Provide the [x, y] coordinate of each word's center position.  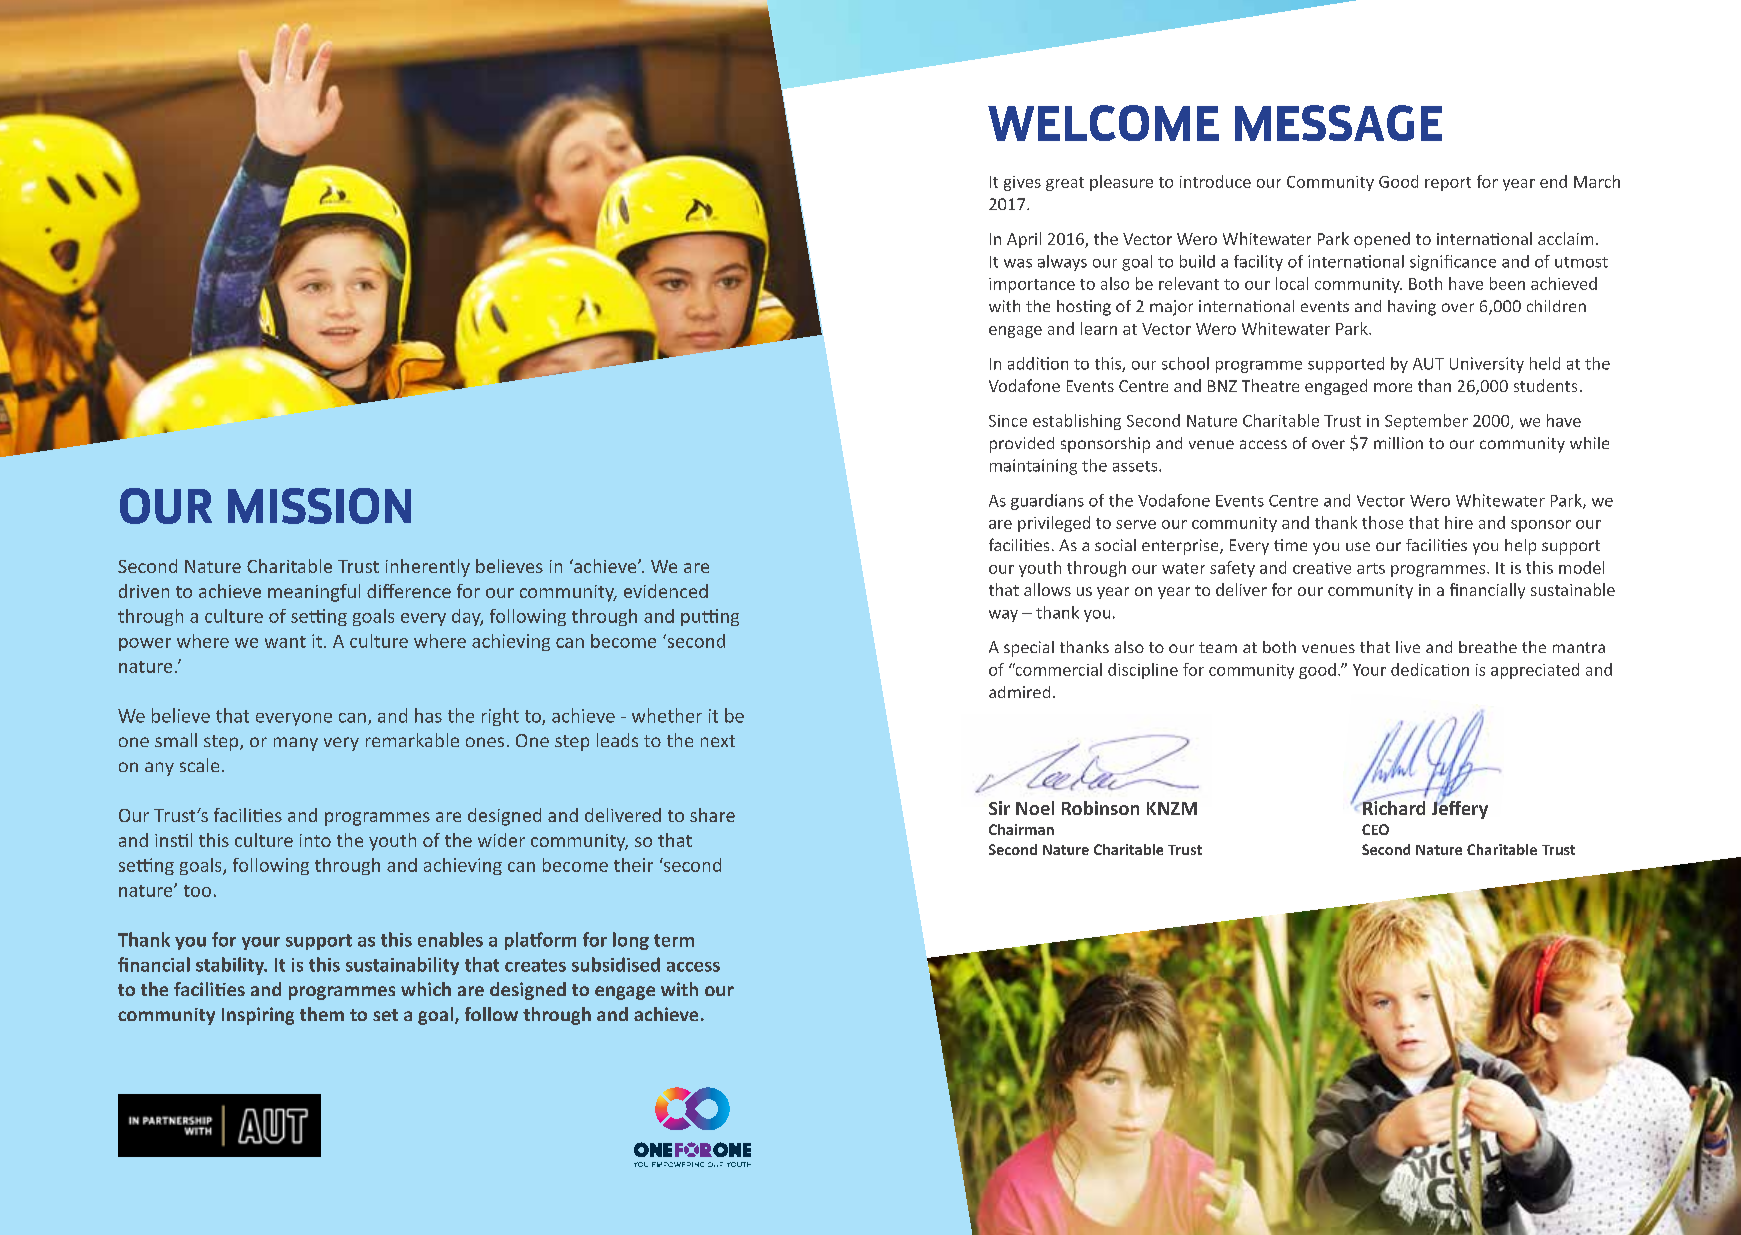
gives [1022, 183]
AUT [1428, 364]
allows [1047, 589]
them [322, 1014]
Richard [1393, 806]
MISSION [319, 506]
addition [1038, 363]
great [1065, 184]
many [296, 744]
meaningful [314, 593]
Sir [999, 808]
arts [1371, 568]
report [1448, 184]
